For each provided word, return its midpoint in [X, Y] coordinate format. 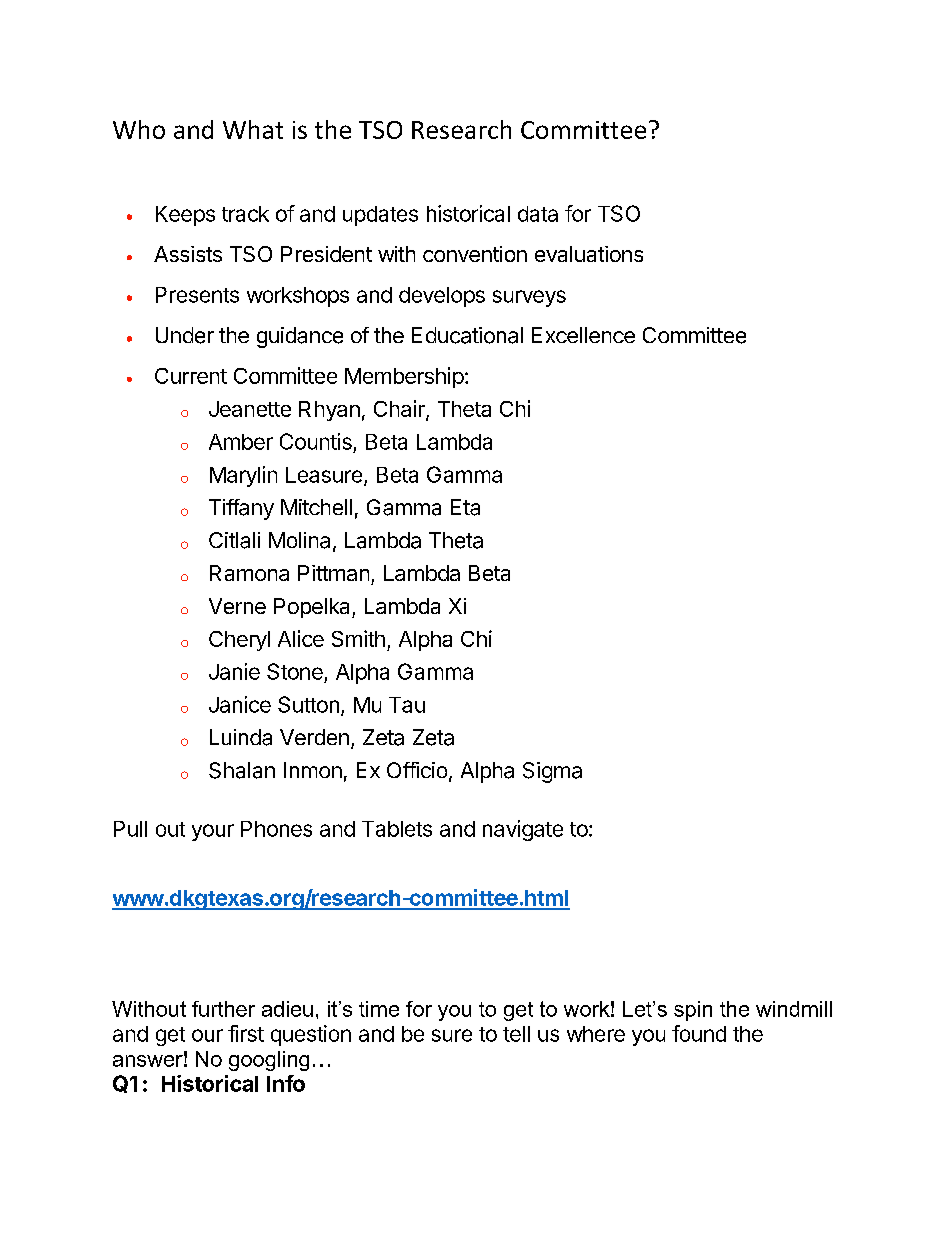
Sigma [552, 772]
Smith [358, 638]
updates [380, 216]
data [538, 214]
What [253, 129]
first [246, 1033]
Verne [237, 606]
